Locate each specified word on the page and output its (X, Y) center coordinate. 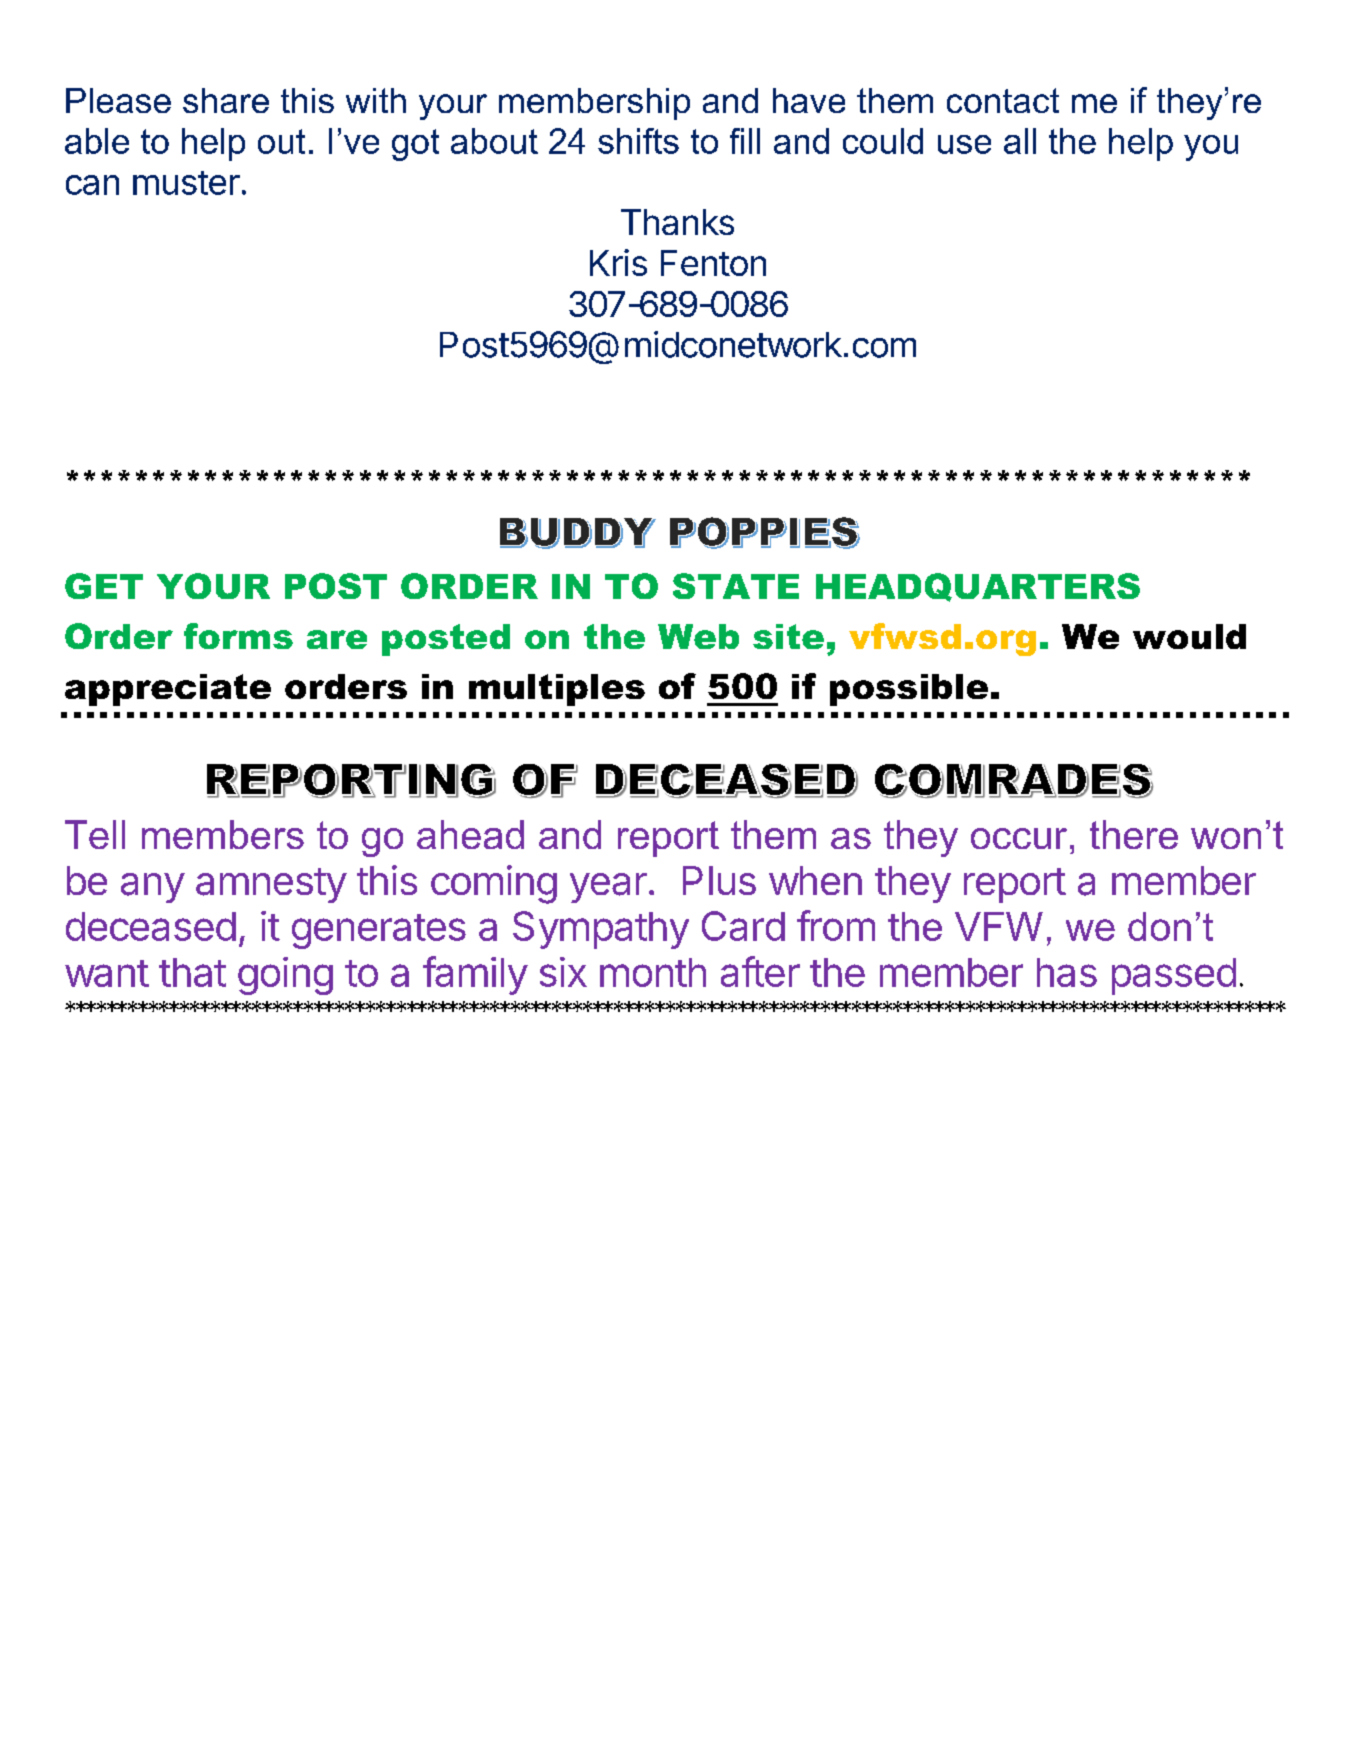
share (226, 100)
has (1067, 972)
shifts (638, 141)
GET (104, 586)
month (653, 972)
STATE (736, 586)
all (1020, 141)
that (192, 972)
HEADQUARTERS (978, 587)
